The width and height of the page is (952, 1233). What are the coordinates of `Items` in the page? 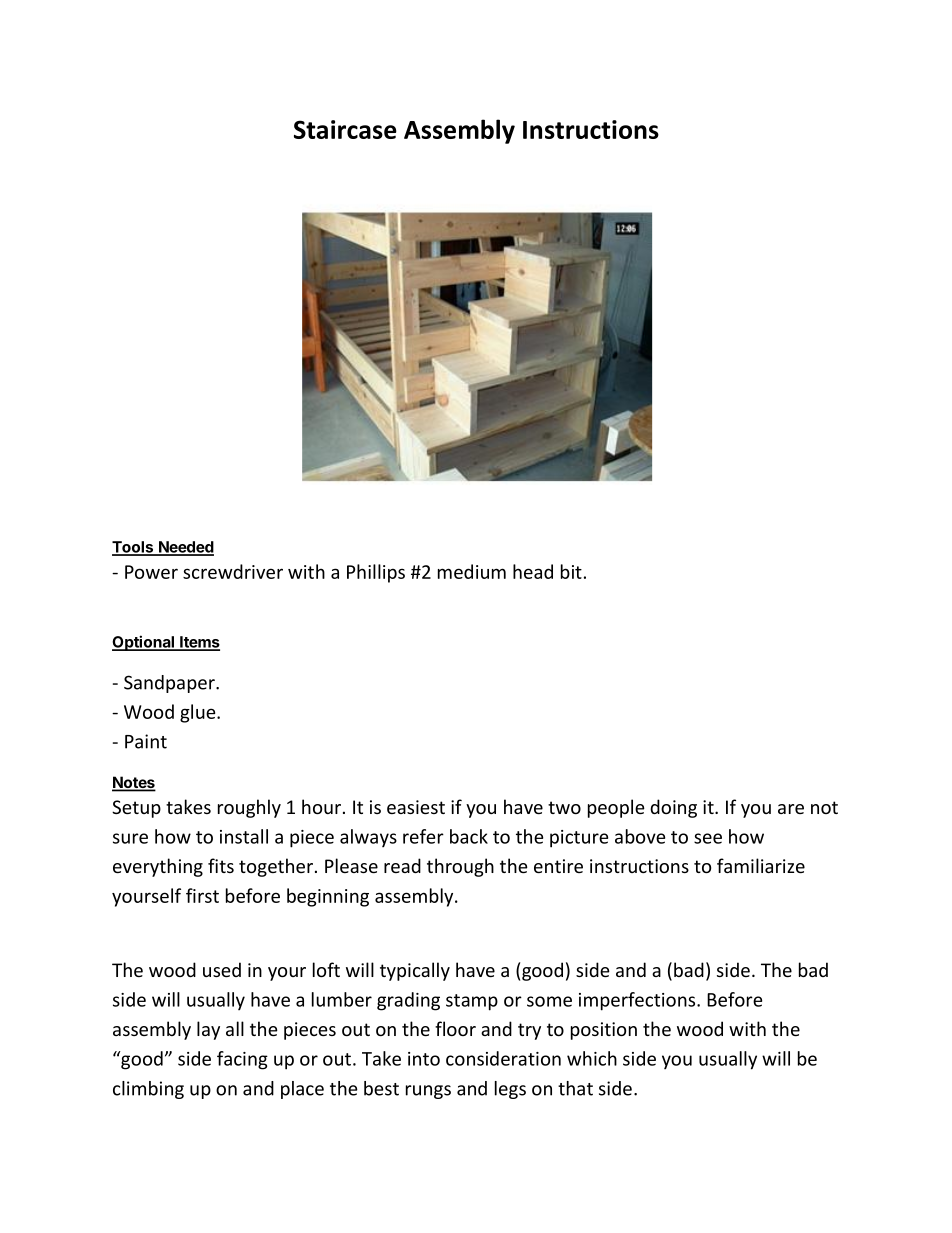 It's located at (199, 643).
